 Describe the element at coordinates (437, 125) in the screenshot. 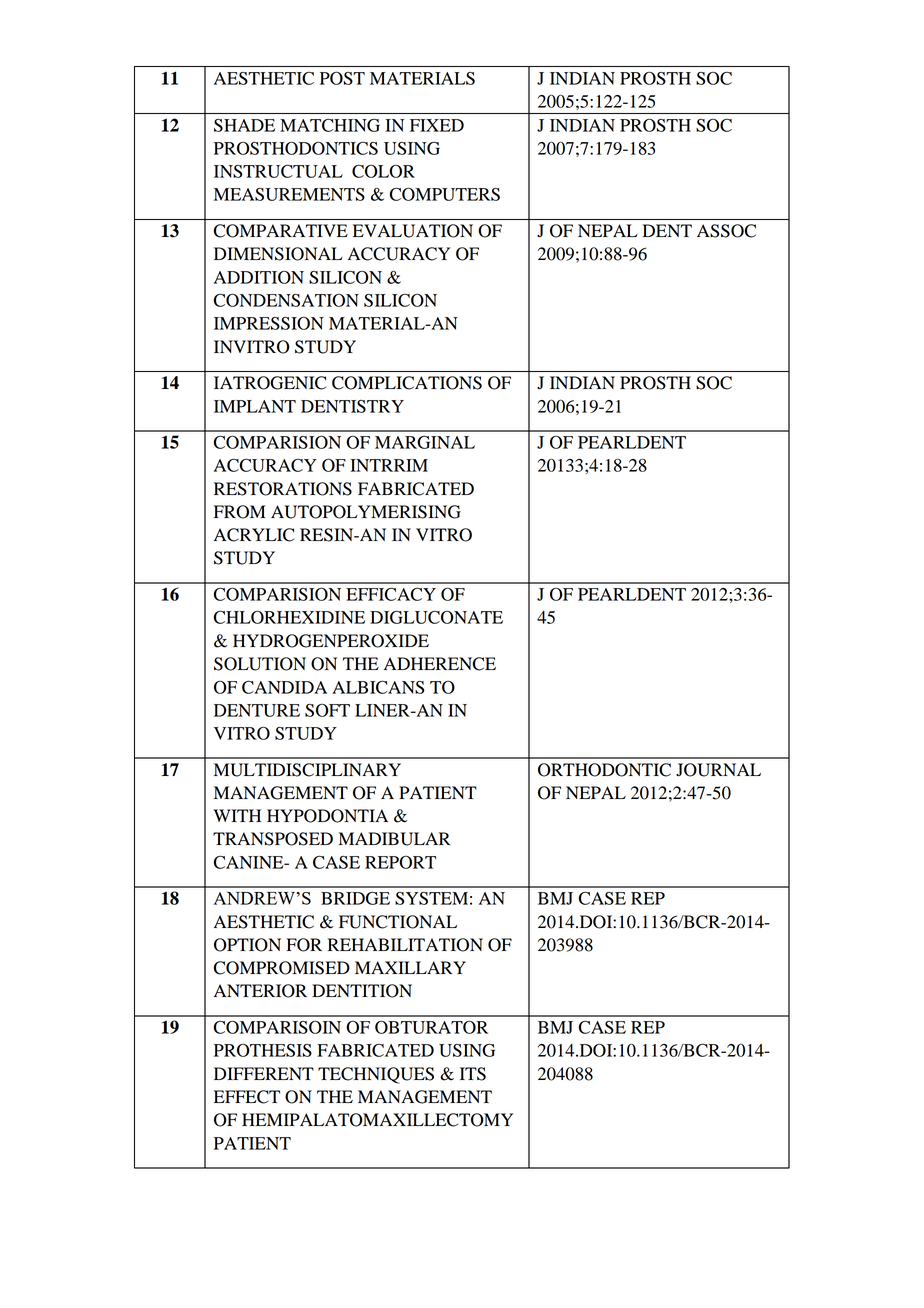

I see `FIXED` at that location.
